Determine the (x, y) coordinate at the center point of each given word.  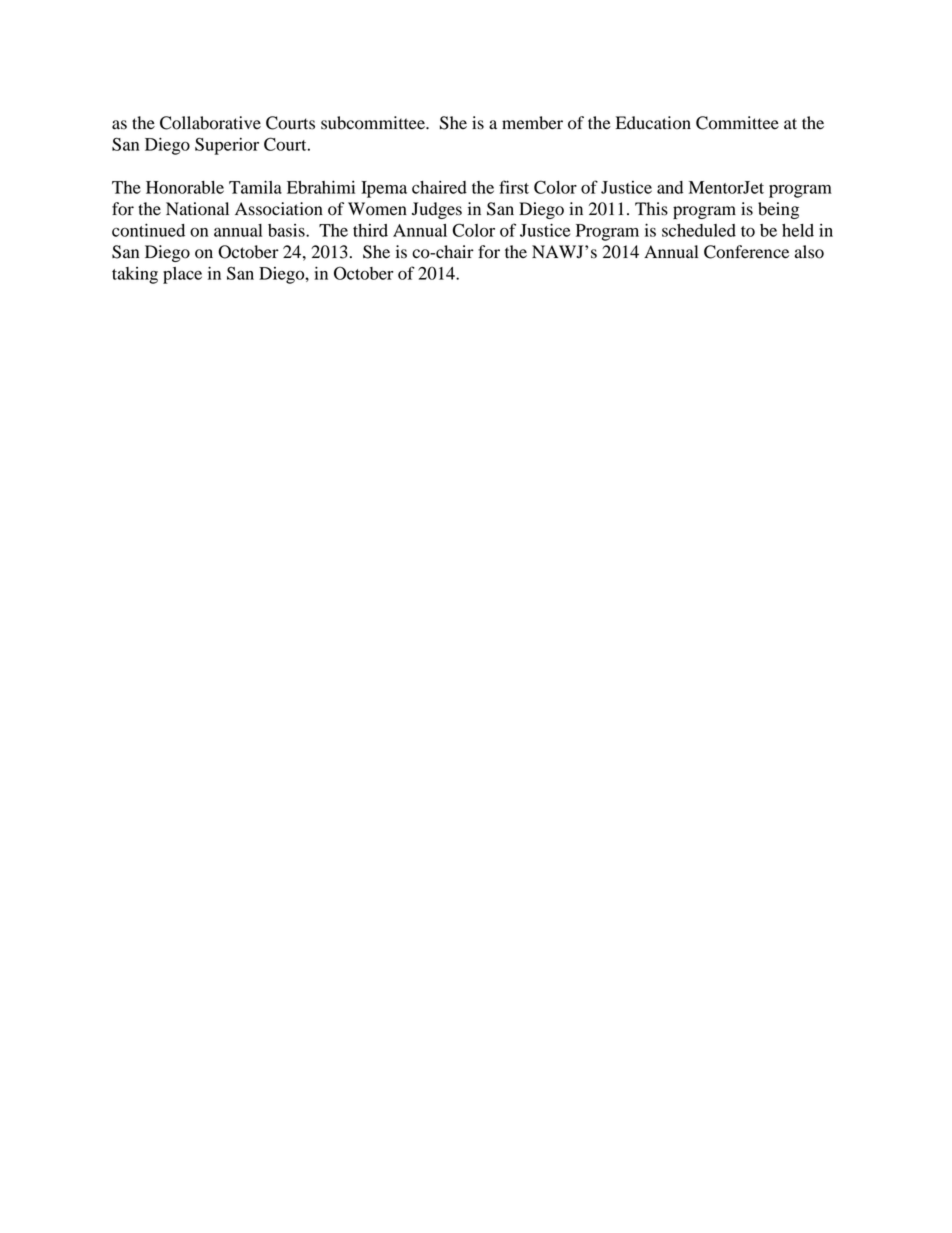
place (182, 275)
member (532, 123)
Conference (746, 252)
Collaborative (210, 123)
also (809, 252)
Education (653, 123)
